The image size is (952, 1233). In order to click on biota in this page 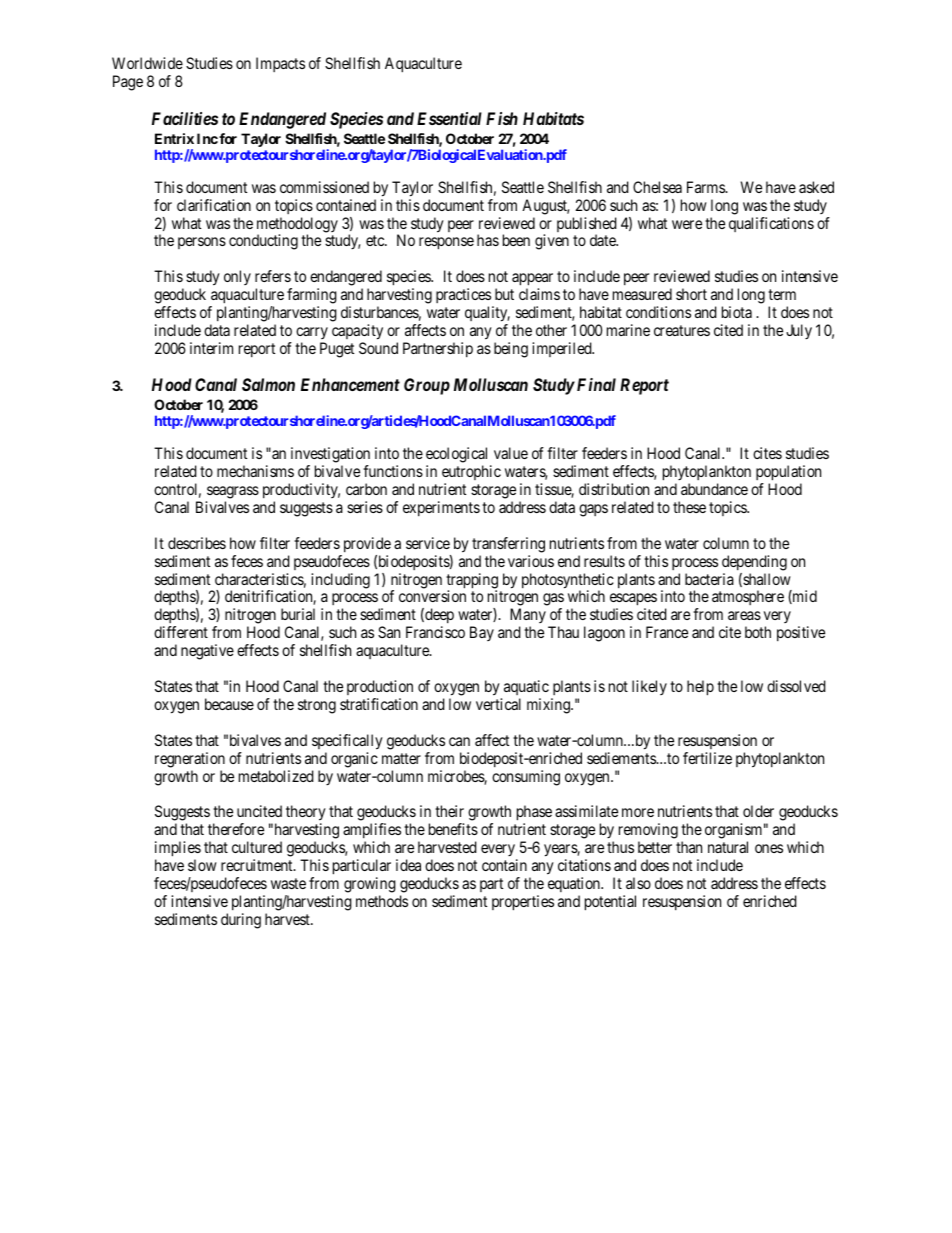, I will do `click(737, 312)`.
